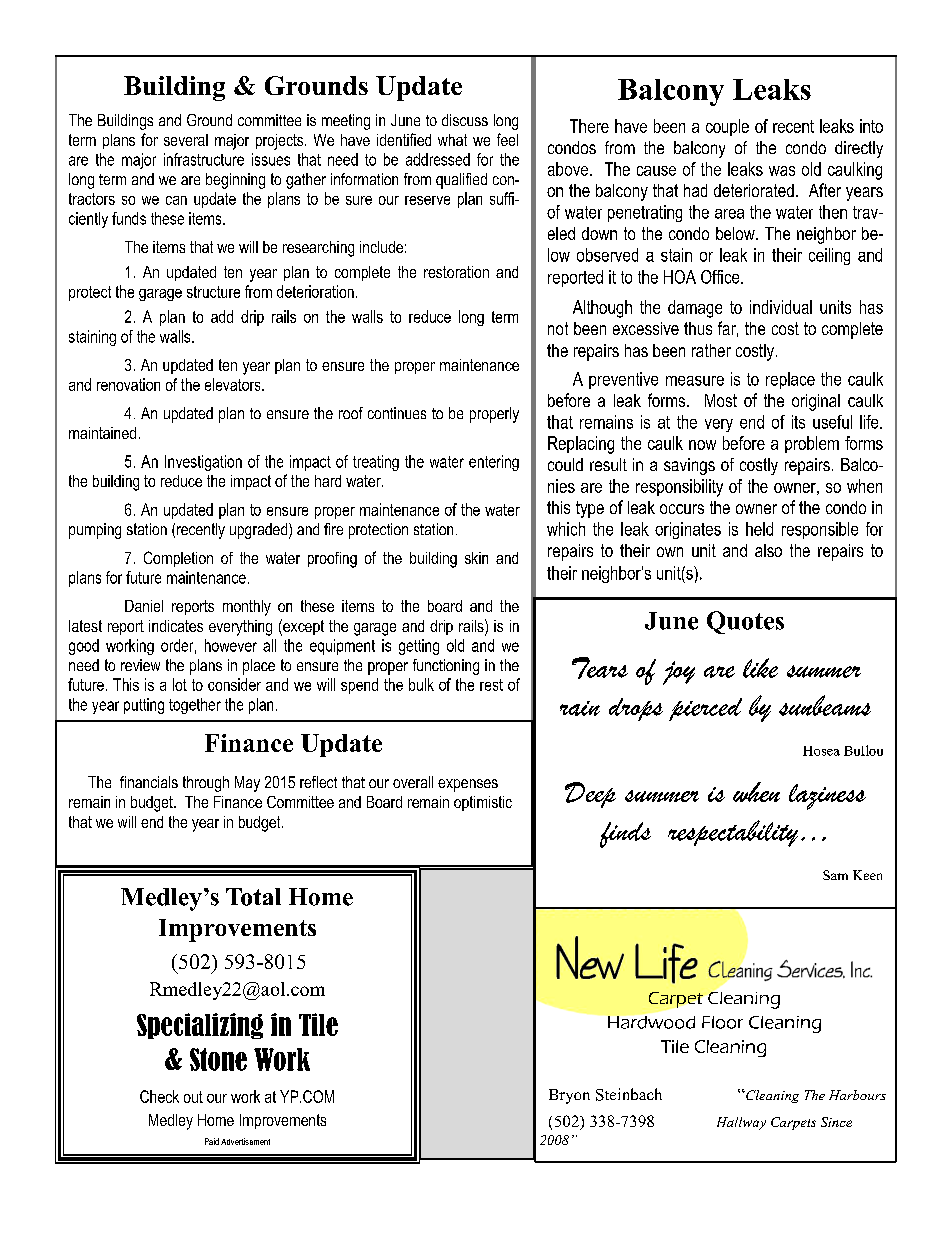 The width and height of the screenshot is (952, 1233). I want to click on out, so click(193, 1097).
